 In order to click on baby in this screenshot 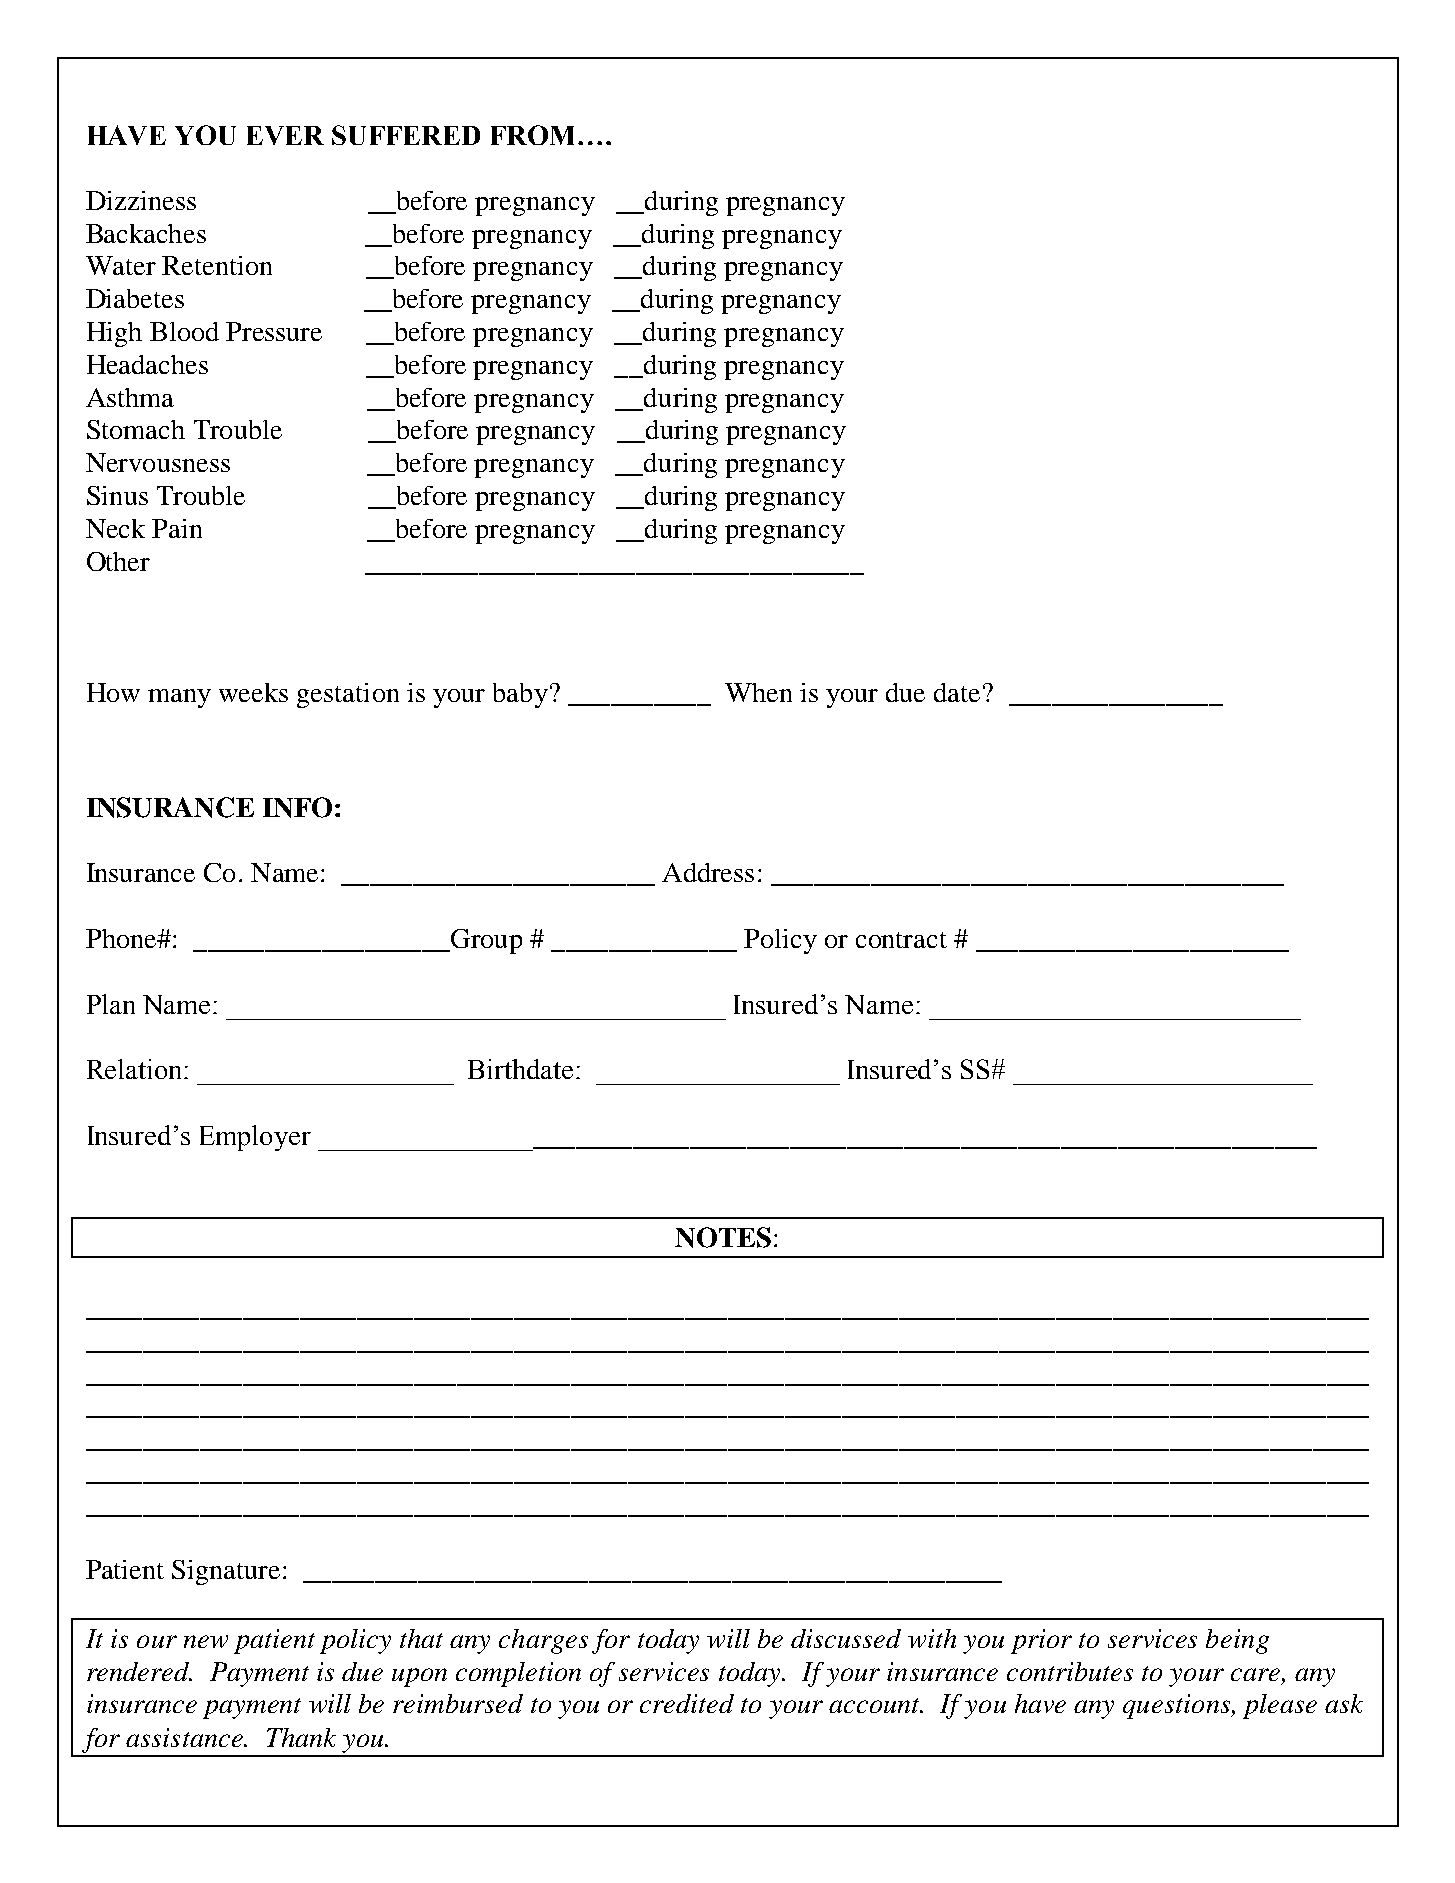, I will do `click(520, 695)`.
